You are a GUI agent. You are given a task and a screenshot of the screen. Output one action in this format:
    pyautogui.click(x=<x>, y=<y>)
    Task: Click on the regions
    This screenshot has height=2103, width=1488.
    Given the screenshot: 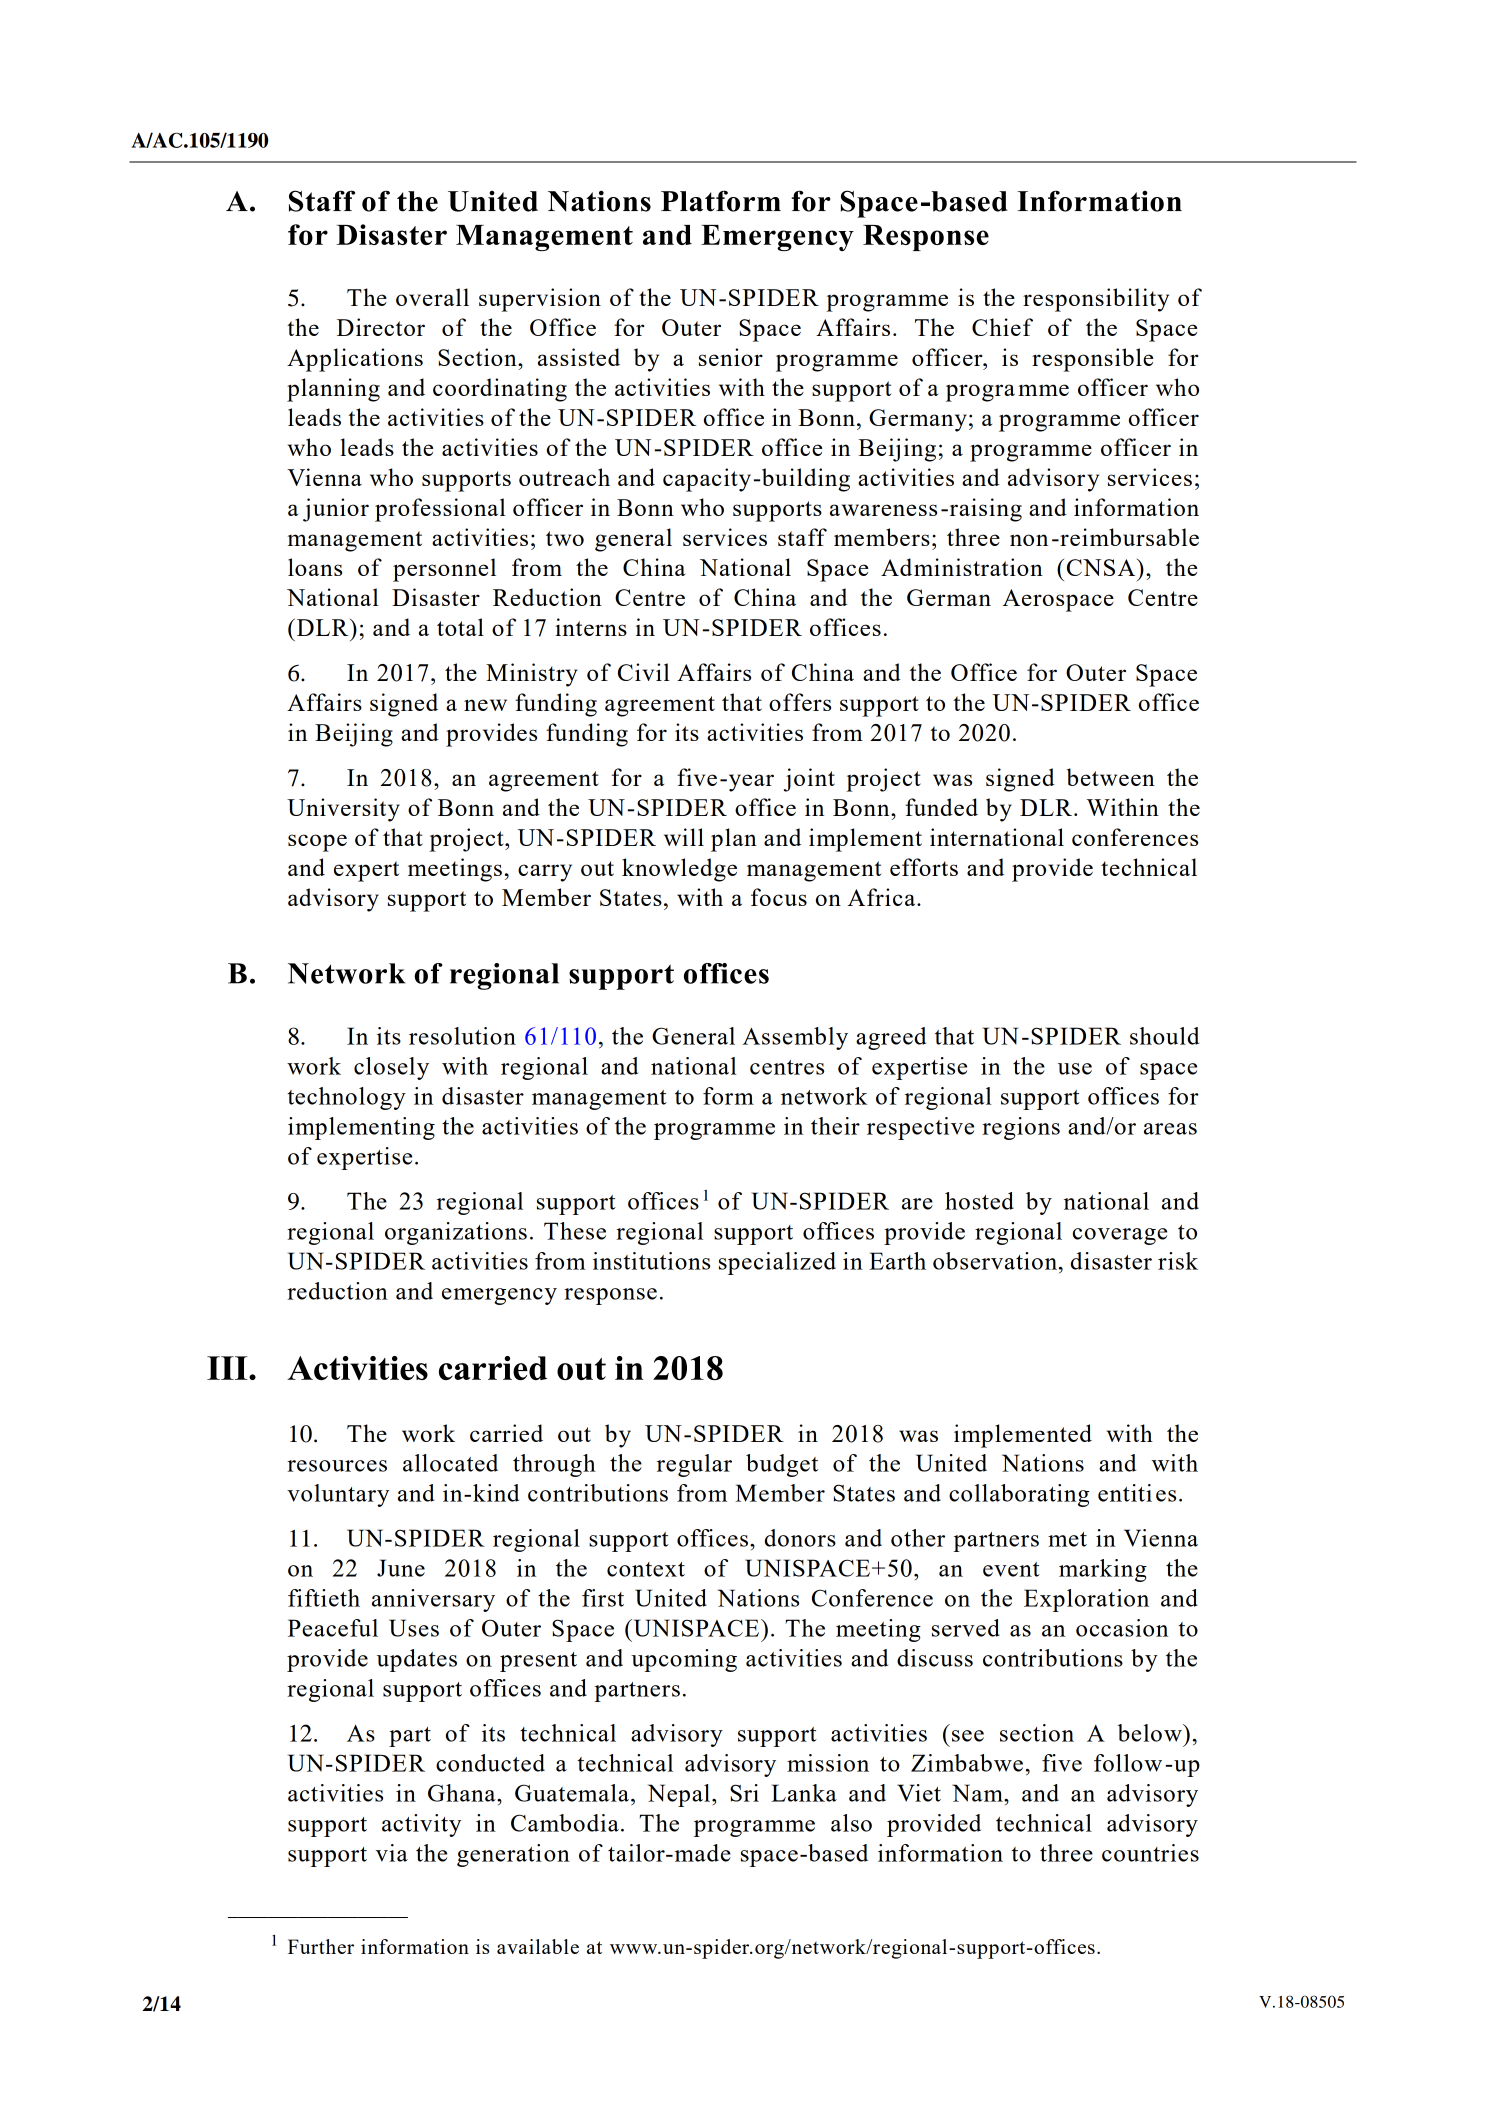 What is the action you would take?
    pyautogui.click(x=1021, y=1128)
